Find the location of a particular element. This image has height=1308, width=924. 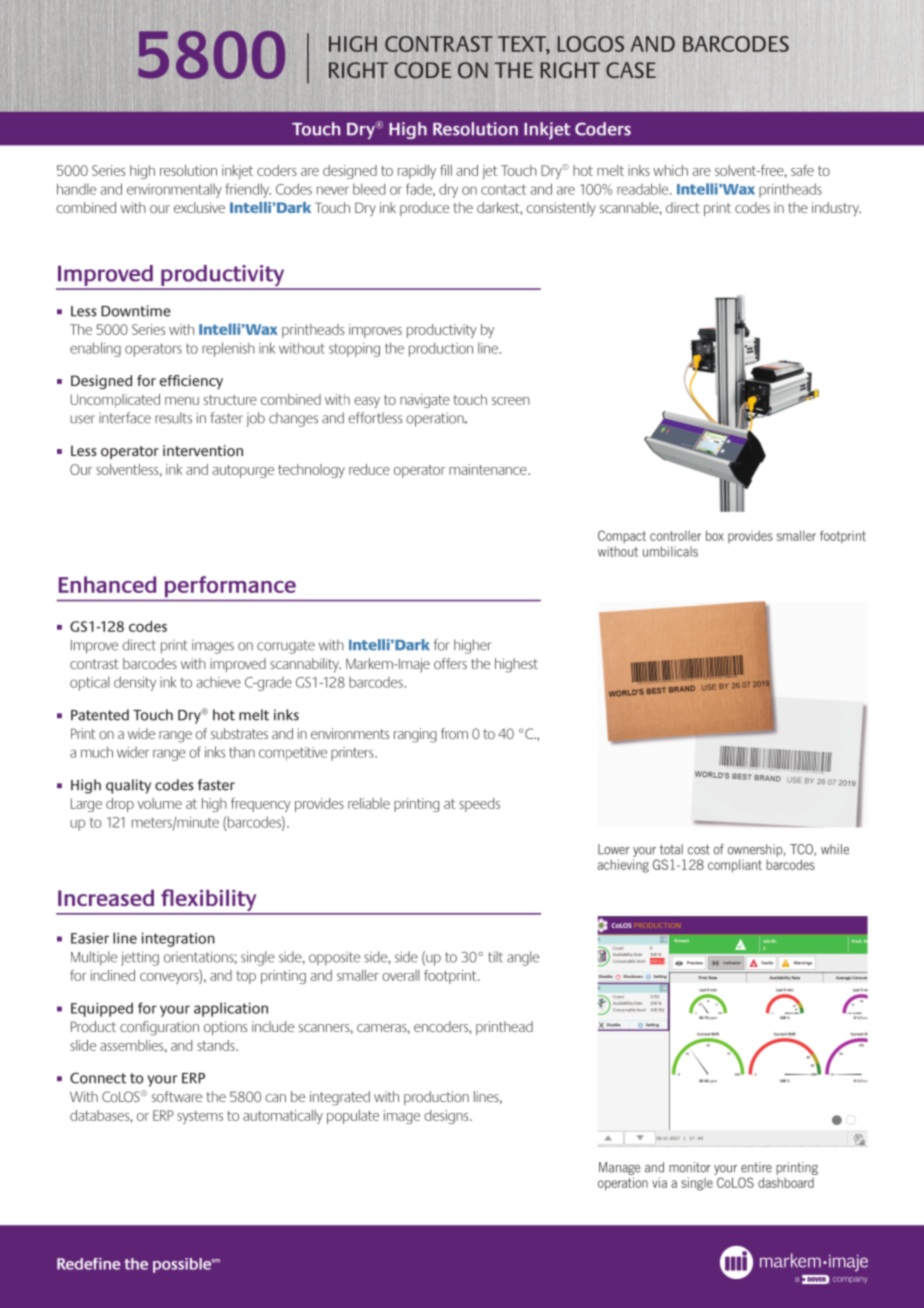

maintenance is located at coordinates (489, 469).
